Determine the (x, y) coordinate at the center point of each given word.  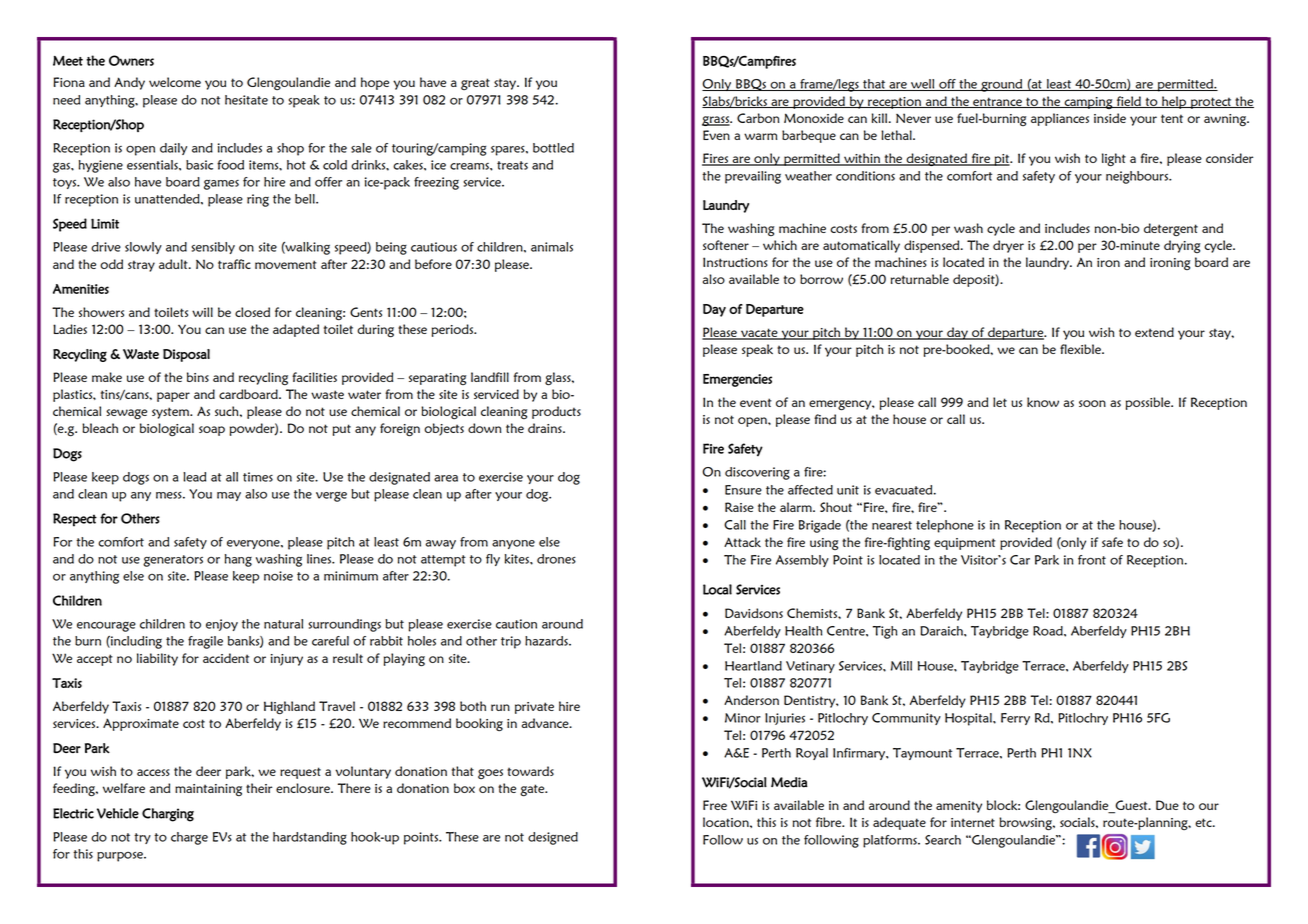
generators (173, 561)
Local (717, 589)
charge (189, 838)
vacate (759, 333)
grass (717, 121)
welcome (175, 82)
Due (1167, 805)
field (1128, 102)
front (1092, 560)
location (727, 822)
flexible (1081, 349)
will (202, 312)
